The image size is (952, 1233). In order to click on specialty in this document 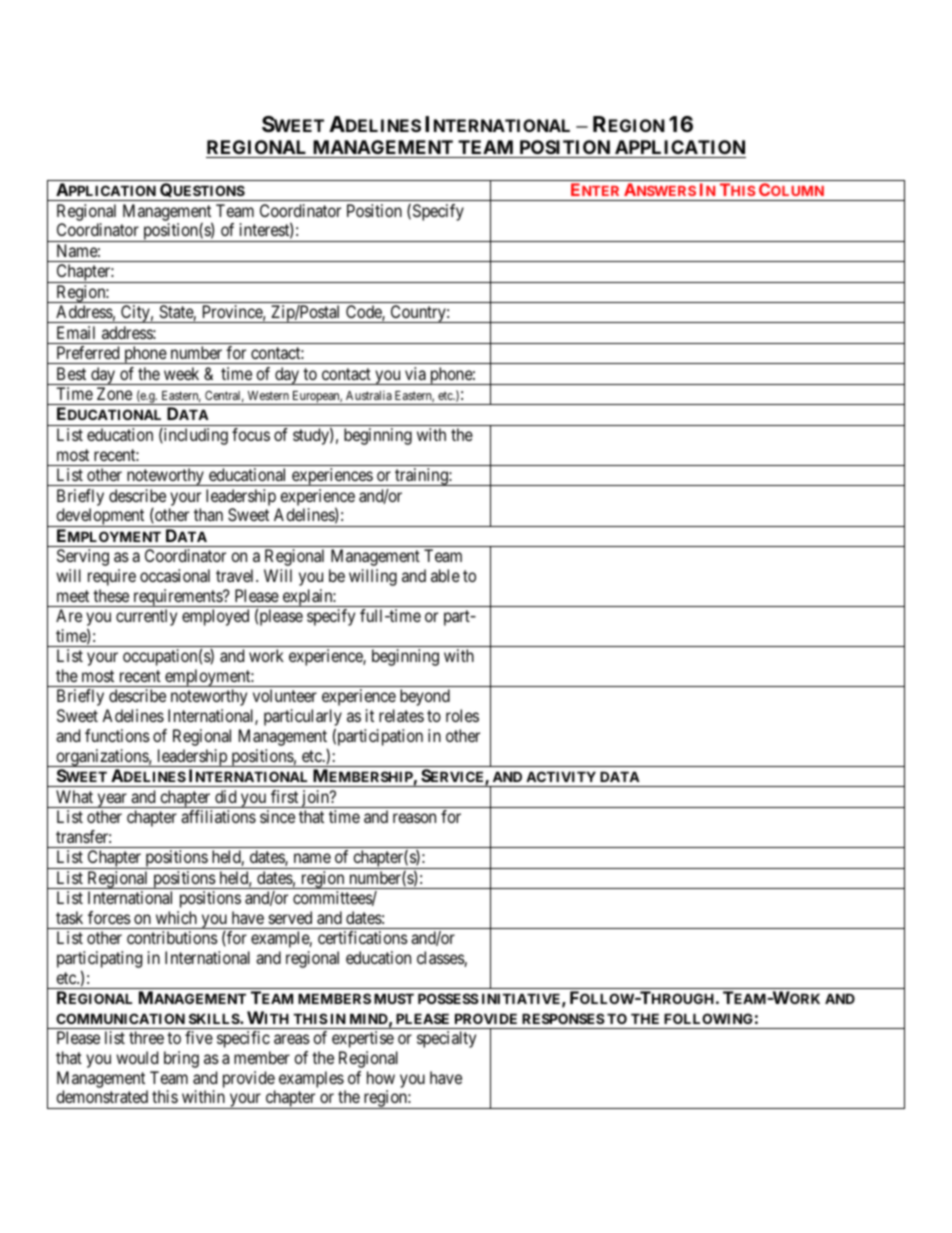, I will do `click(446, 1039)`.
